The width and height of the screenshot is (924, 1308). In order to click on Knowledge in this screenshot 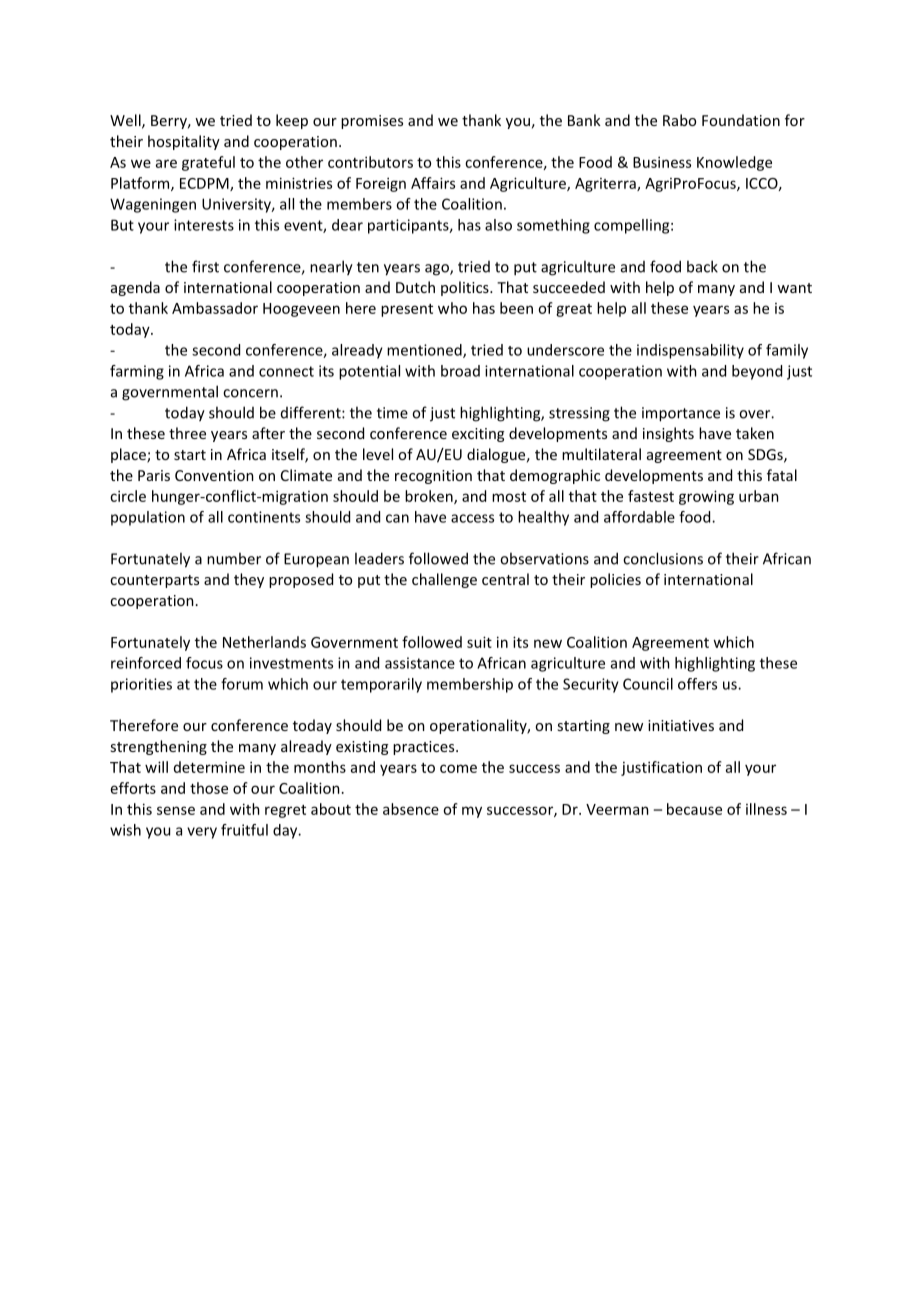, I will do `click(734, 163)`.
